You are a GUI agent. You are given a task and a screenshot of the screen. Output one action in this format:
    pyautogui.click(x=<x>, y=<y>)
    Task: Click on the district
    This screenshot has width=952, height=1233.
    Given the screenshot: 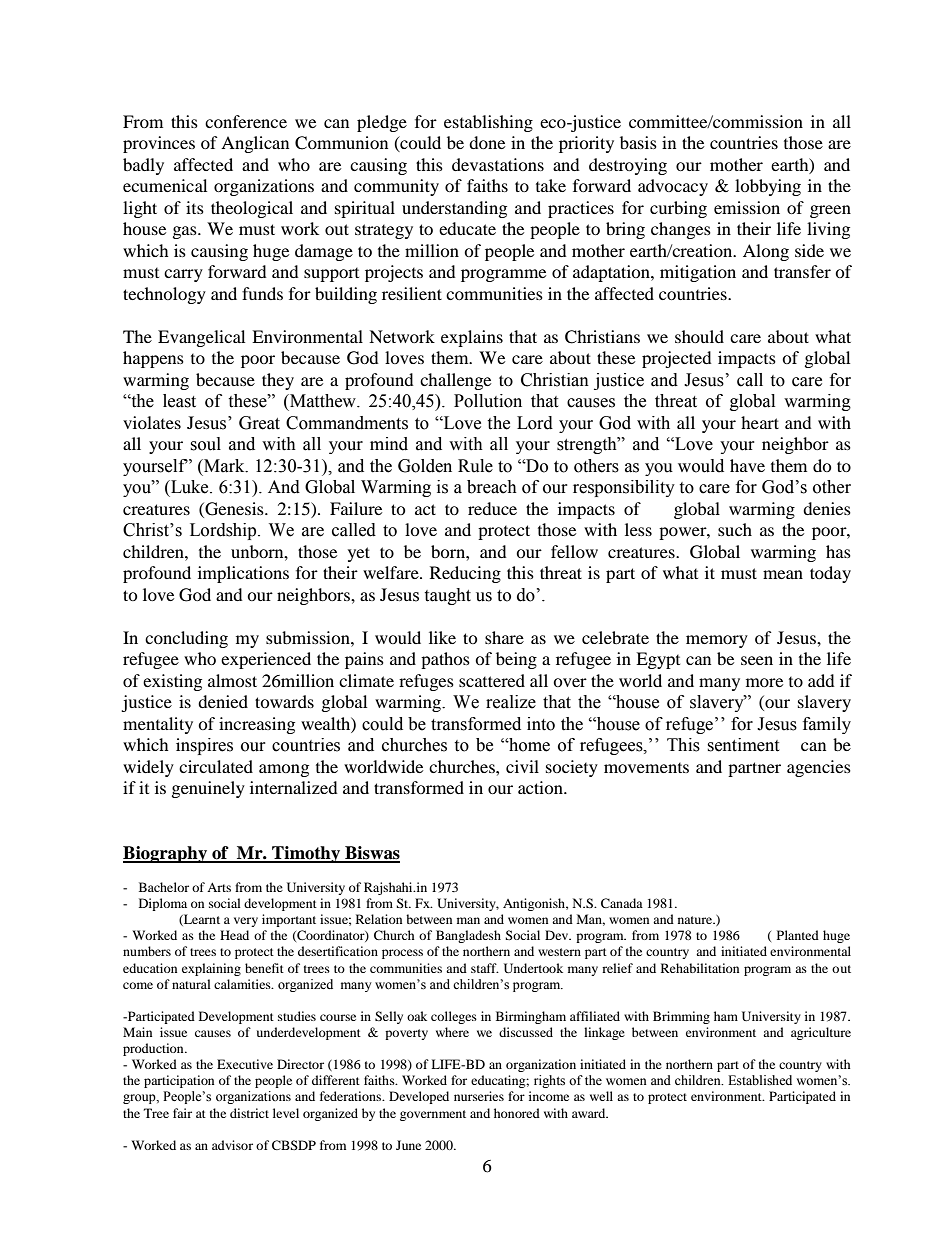 What is the action you would take?
    pyautogui.click(x=249, y=1113)
